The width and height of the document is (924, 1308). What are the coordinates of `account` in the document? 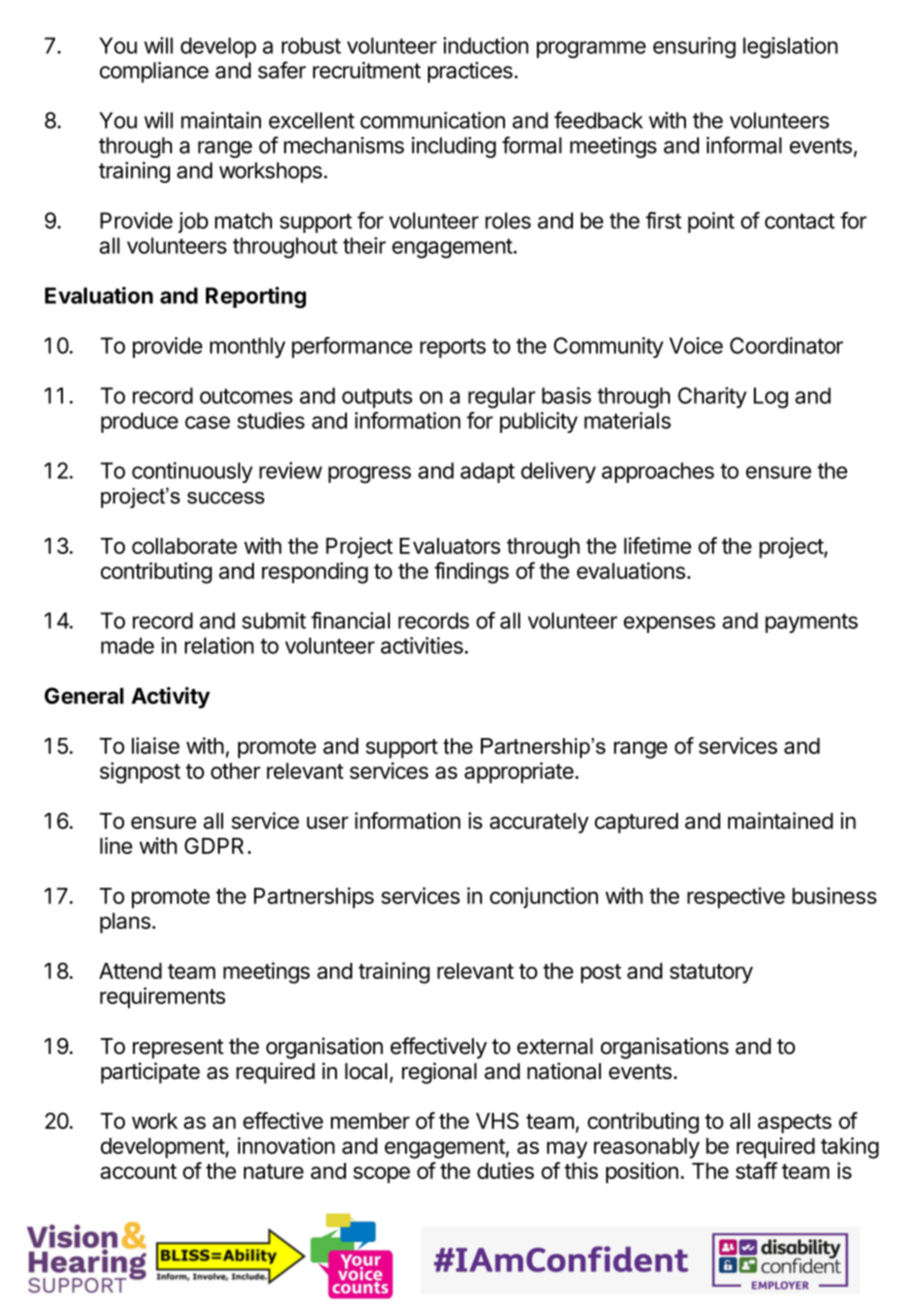 It's located at (138, 1171).
